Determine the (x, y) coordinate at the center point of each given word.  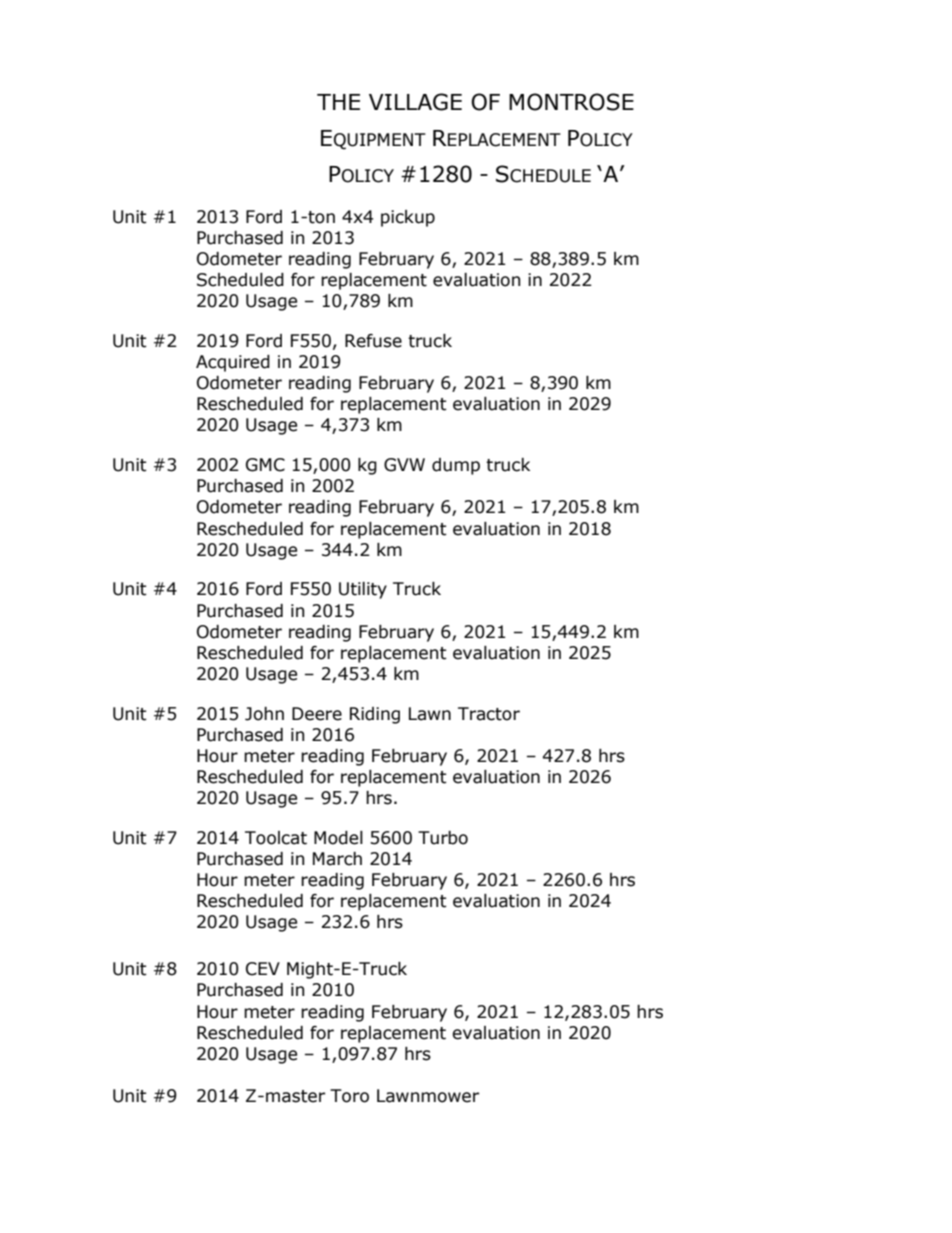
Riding (375, 715)
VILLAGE (415, 102)
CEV (263, 969)
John (264, 714)
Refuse (373, 341)
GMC (265, 465)
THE (338, 102)
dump (456, 466)
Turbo (443, 838)
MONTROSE (571, 102)
